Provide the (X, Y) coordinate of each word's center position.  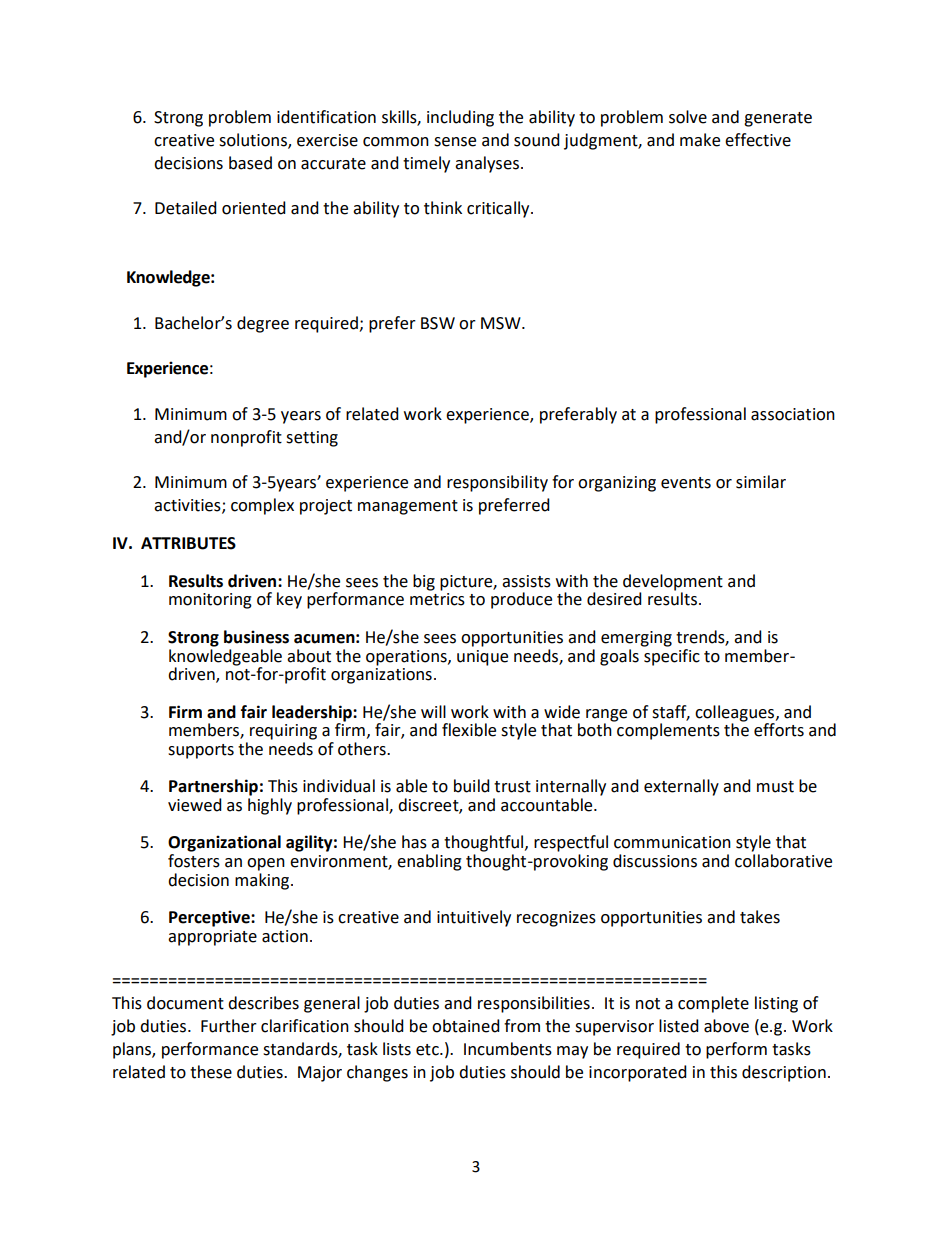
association (793, 414)
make (700, 140)
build (472, 786)
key (289, 600)
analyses (487, 164)
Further (229, 1026)
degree (263, 324)
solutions (254, 140)
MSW (502, 323)
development (673, 583)
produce (521, 600)
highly (270, 806)
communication (672, 842)
